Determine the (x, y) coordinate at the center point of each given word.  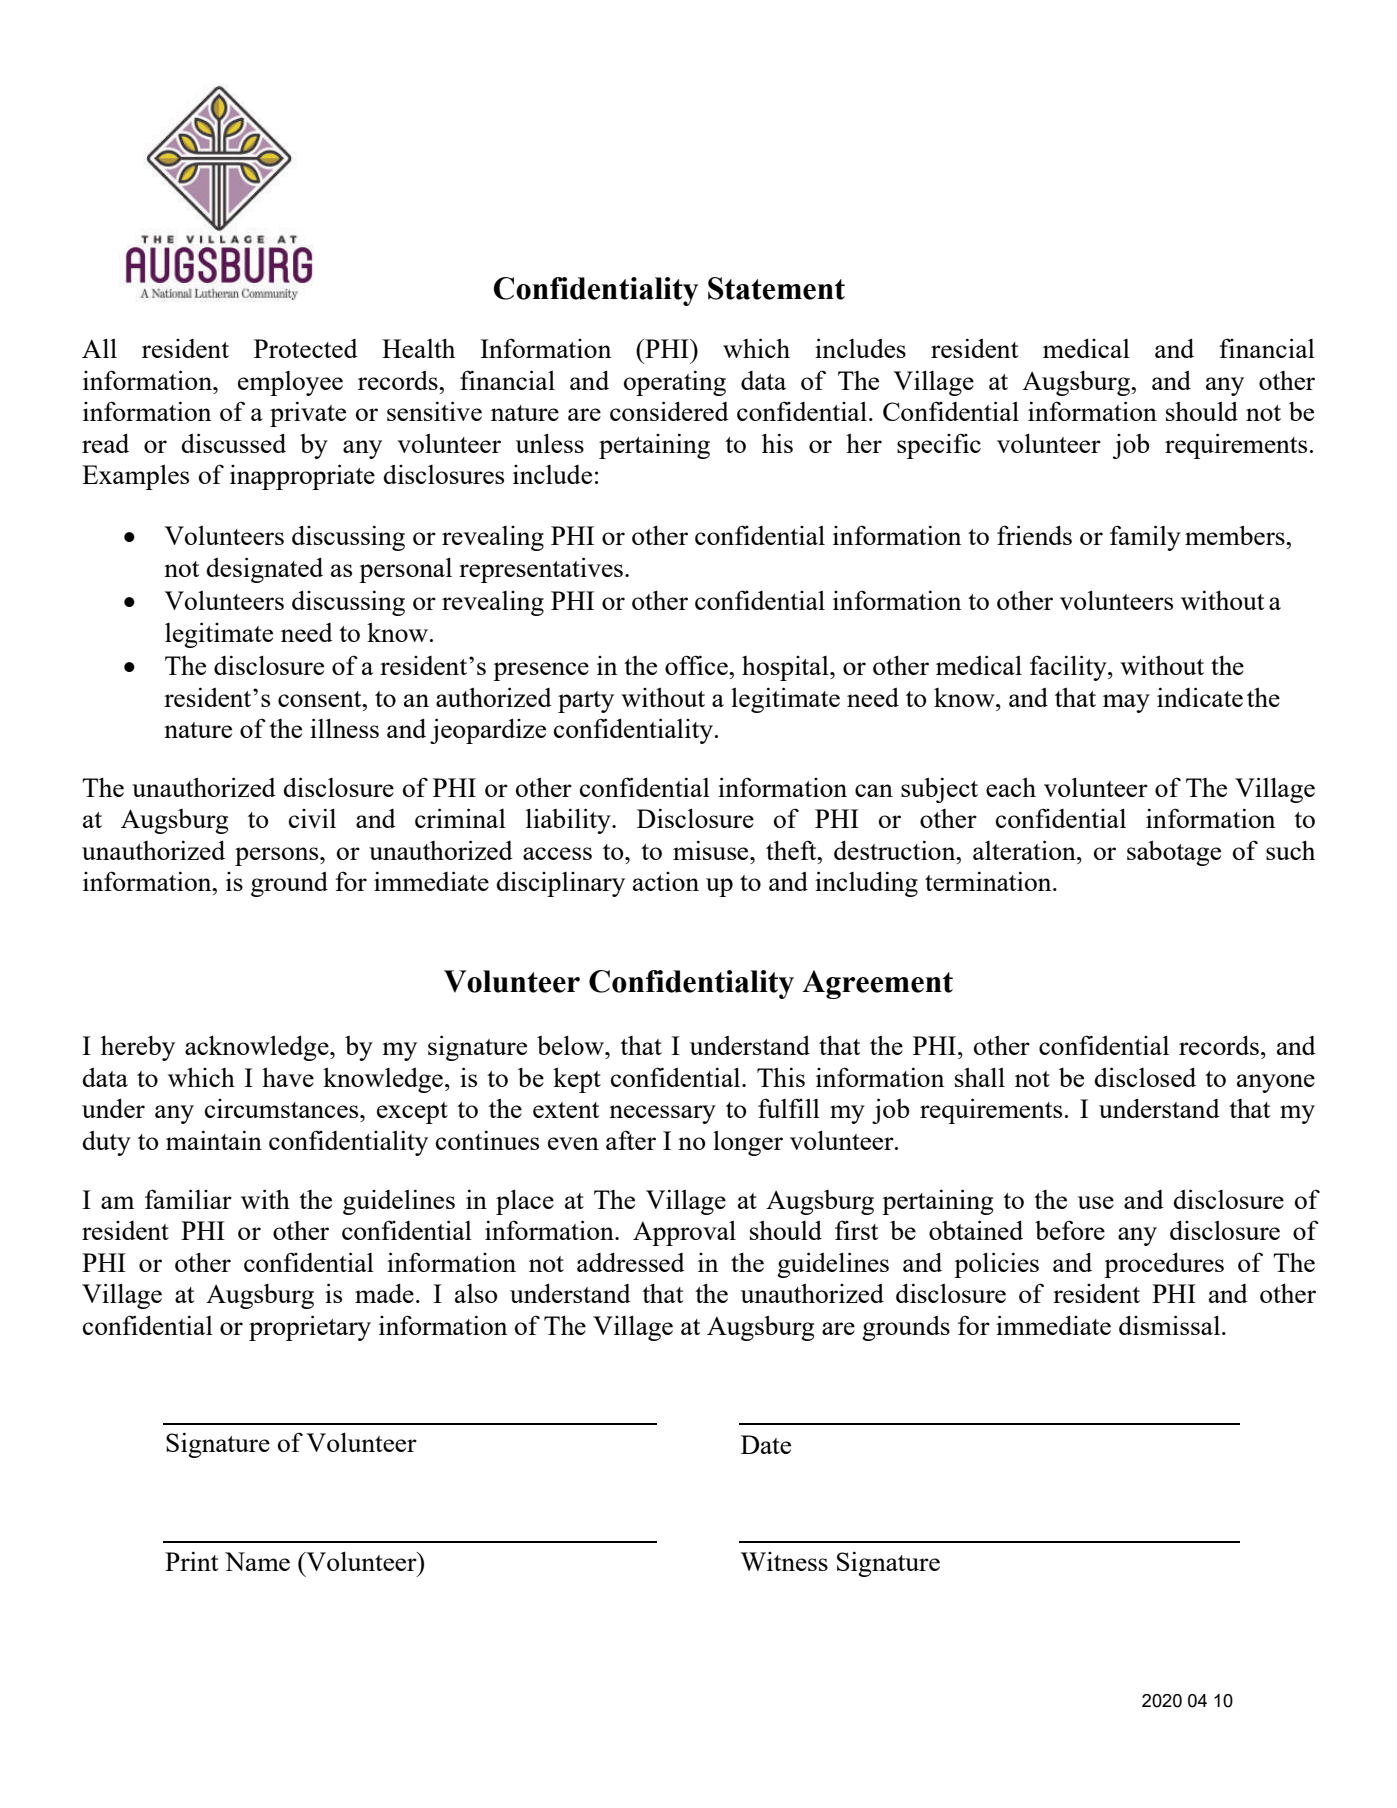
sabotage (1174, 853)
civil (312, 818)
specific (939, 446)
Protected (306, 348)
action (666, 881)
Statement (776, 288)
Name (257, 1561)
